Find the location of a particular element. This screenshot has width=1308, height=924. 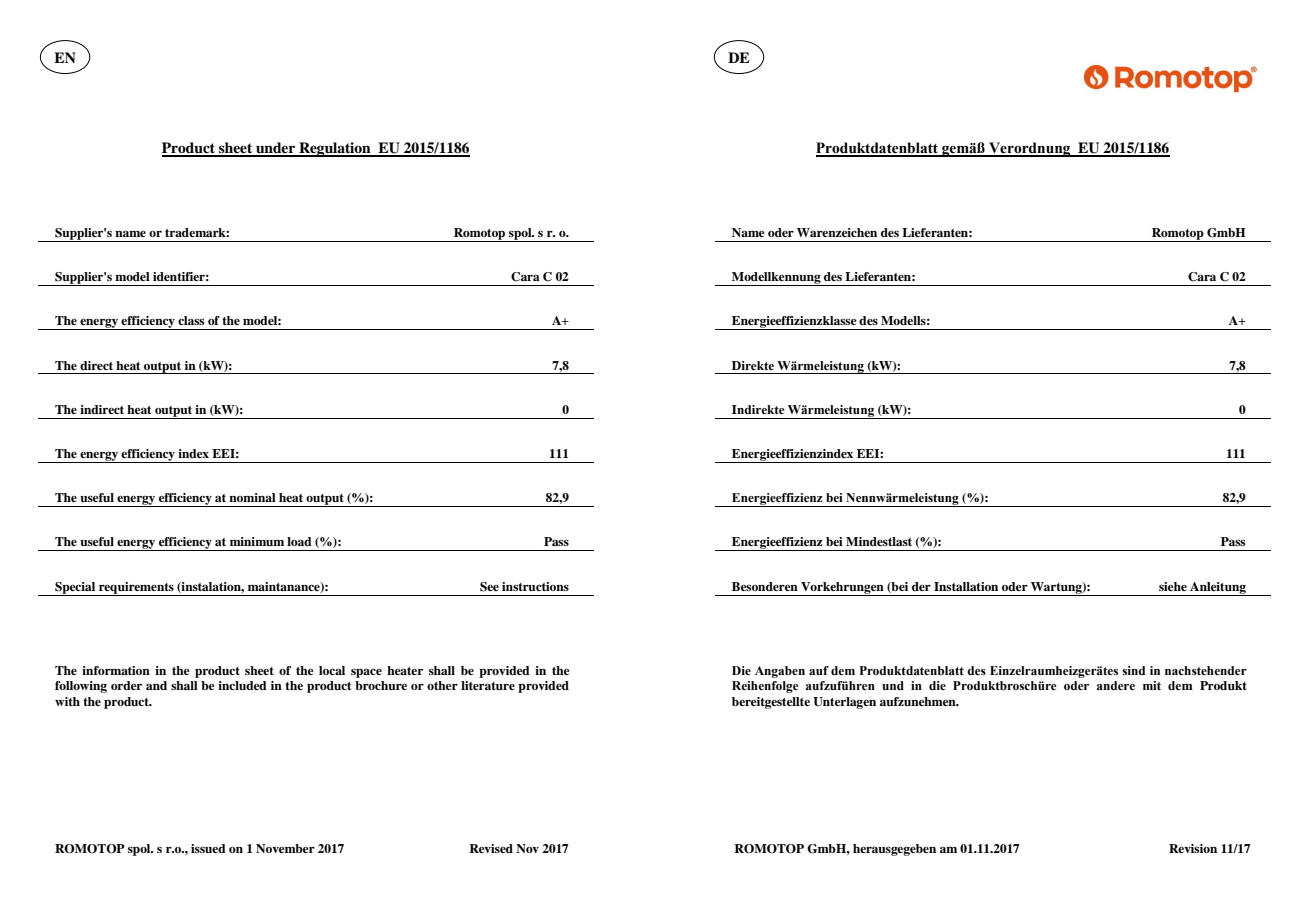

included is located at coordinates (242, 685).
